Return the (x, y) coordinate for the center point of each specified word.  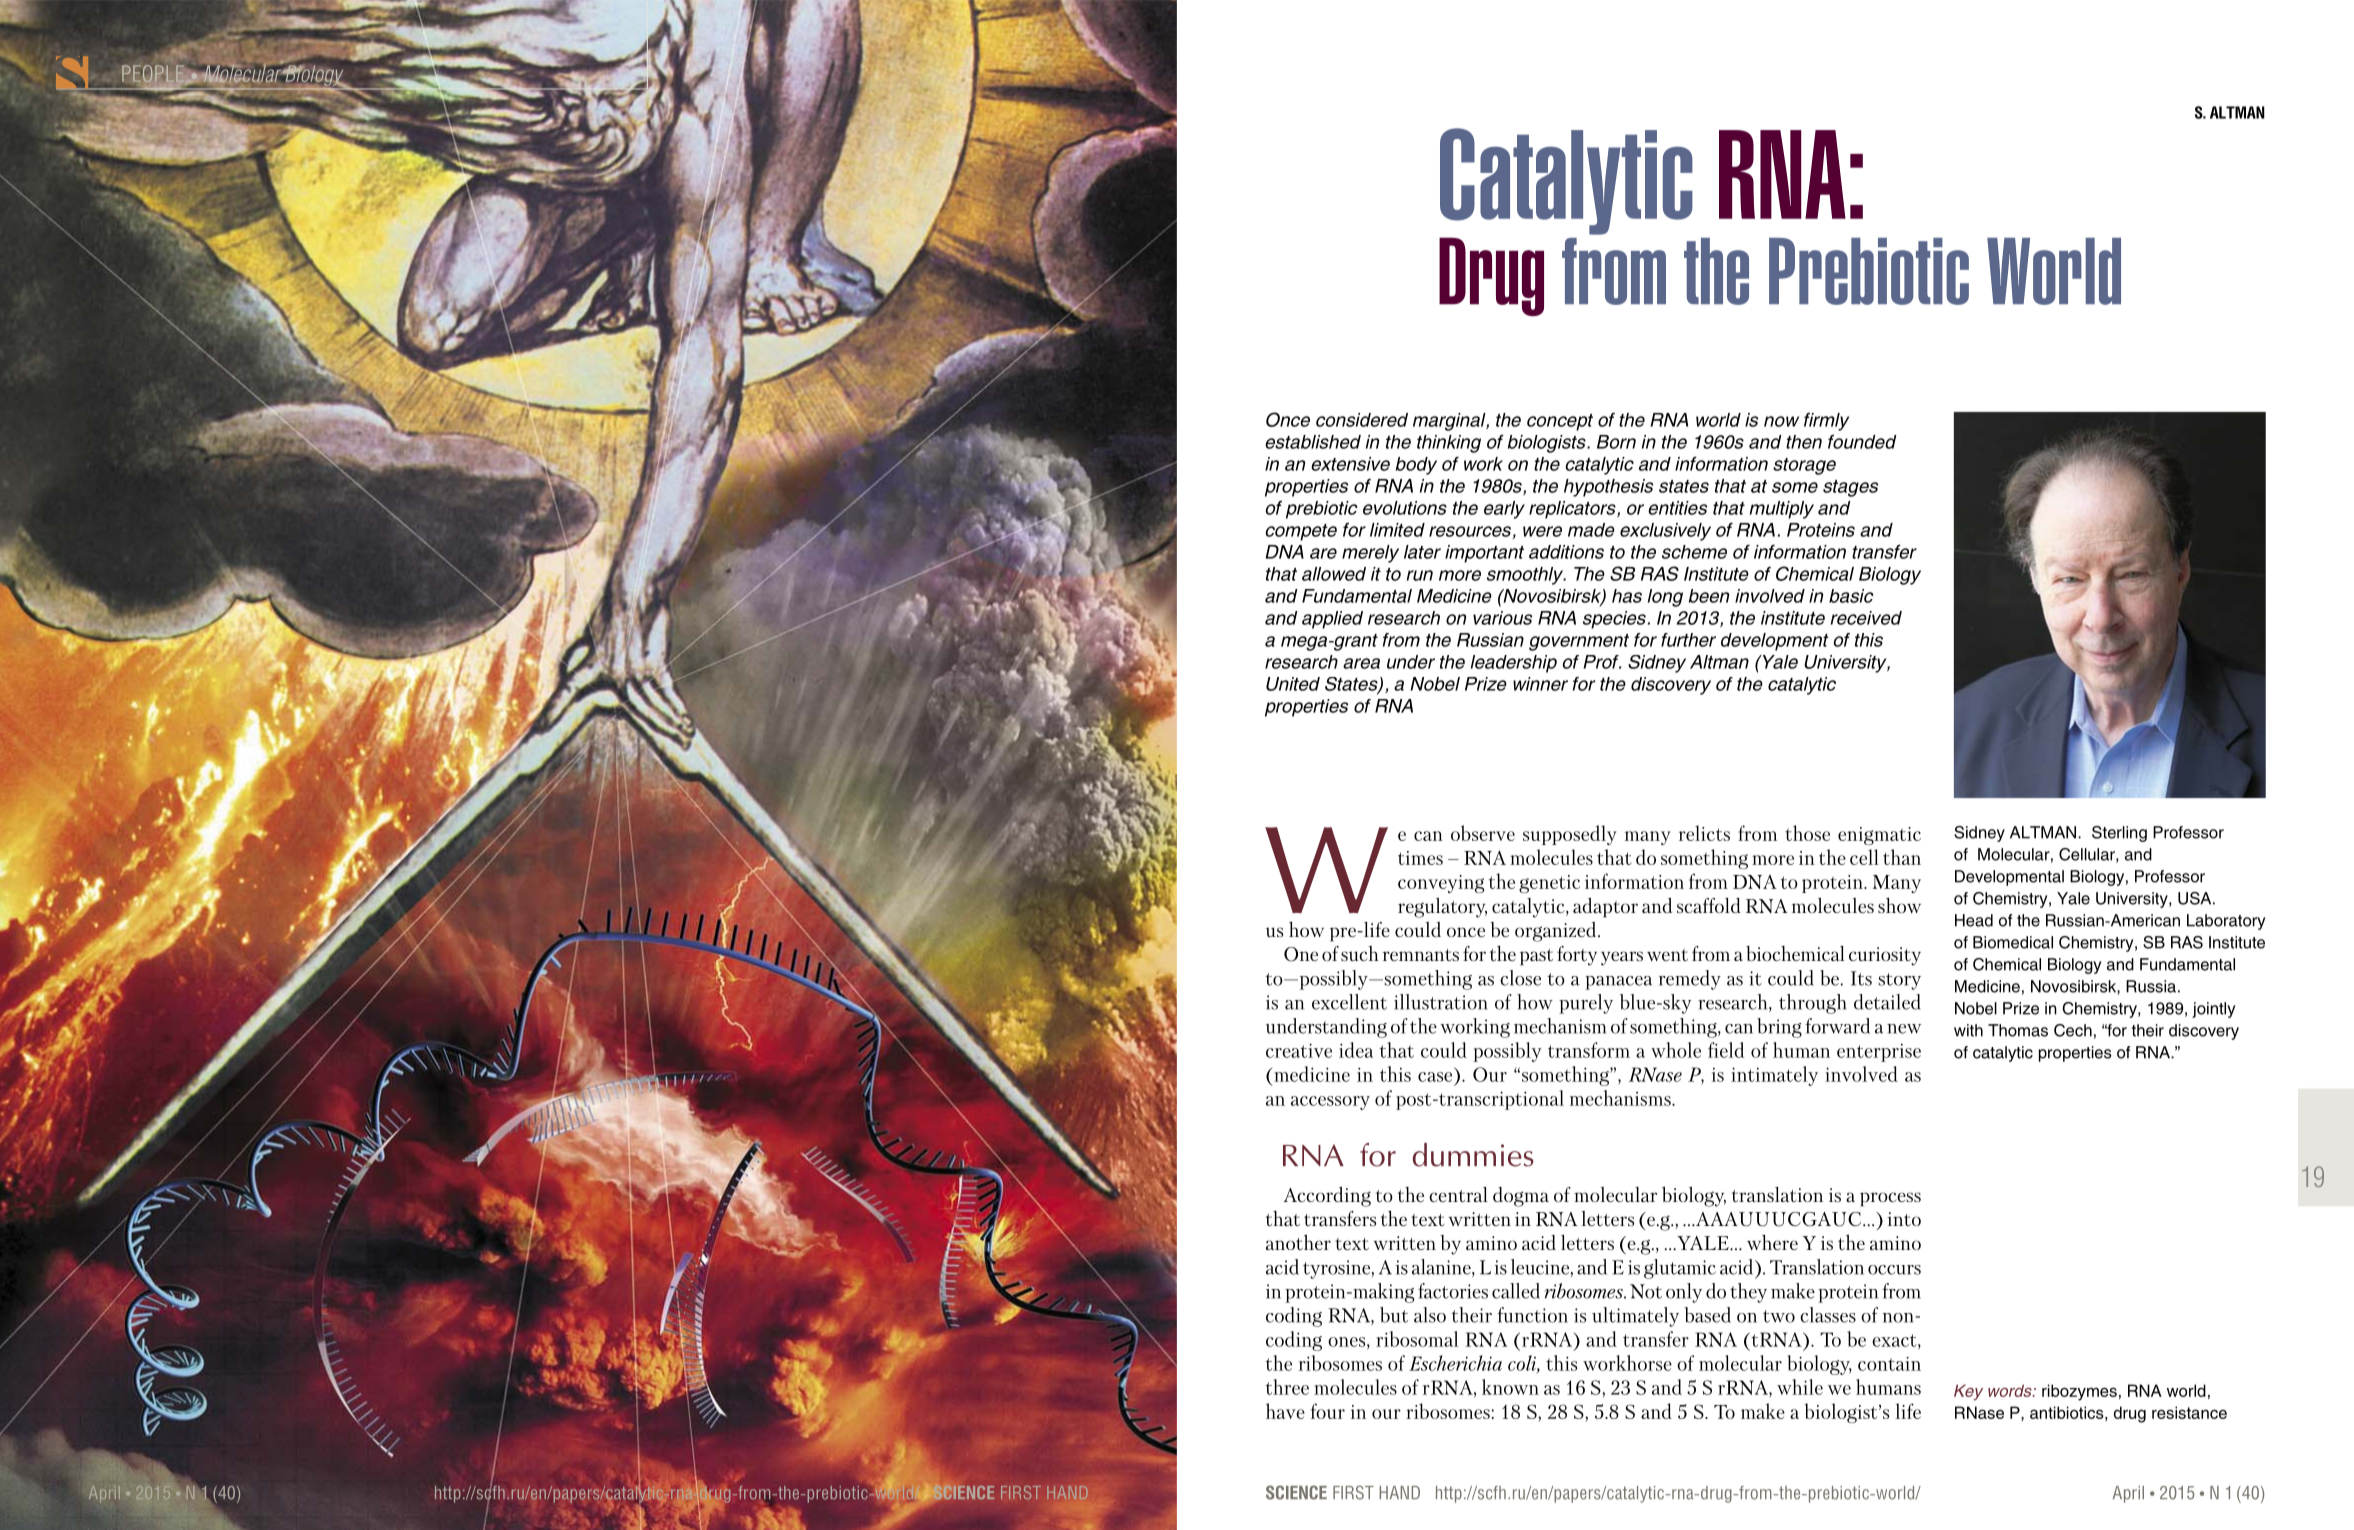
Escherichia (1455, 1363)
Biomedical (2013, 942)
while (1800, 1387)
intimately (1774, 1076)
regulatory (1442, 907)
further (1688, 640)
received (1866, 618)
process (1890, 1199)
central (1458, 1194)
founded (1862, 441)
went (1667, 955)
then (1804, 442)
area (1361, 663)
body (1416, 466)
